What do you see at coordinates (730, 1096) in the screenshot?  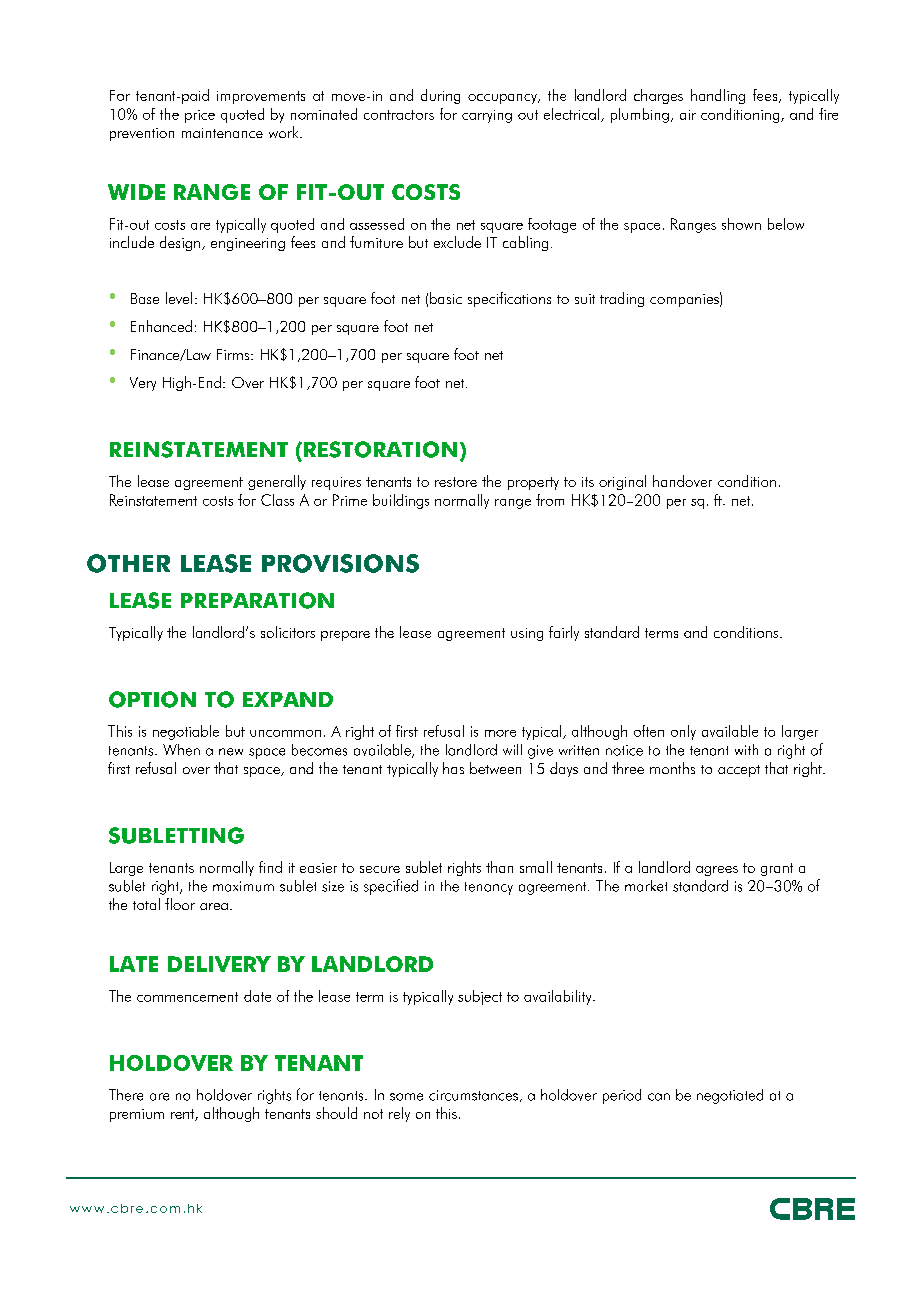 I see `negotiated` at bounding box center [730, 1096].
